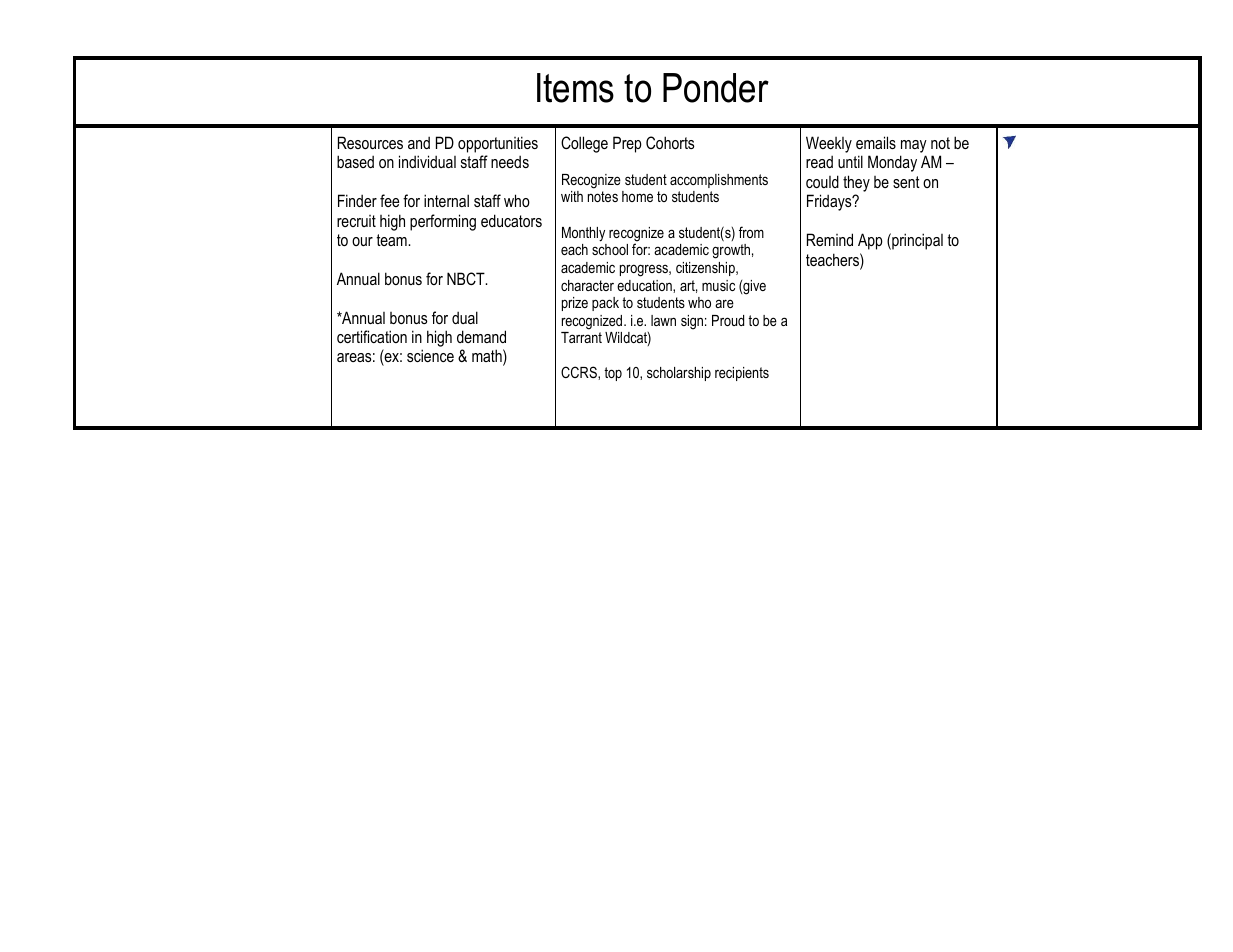 This image has width=1233, height=952. What do you see at coordinates (718, 285) in the image?
I see `music` at bounding box center [718, 285].
